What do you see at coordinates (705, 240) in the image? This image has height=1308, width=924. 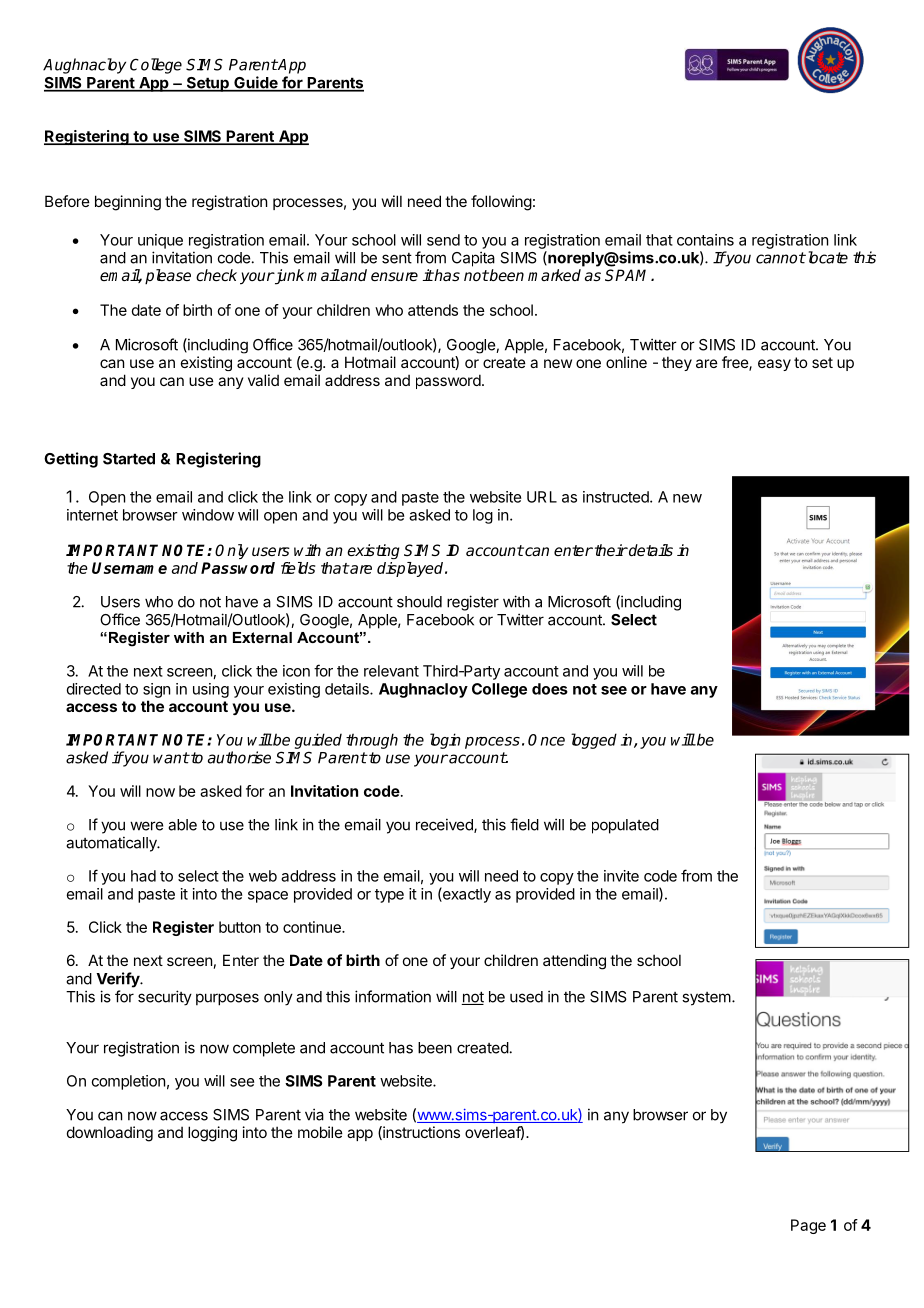 I see `contains` at bounding box center [705, 240].
